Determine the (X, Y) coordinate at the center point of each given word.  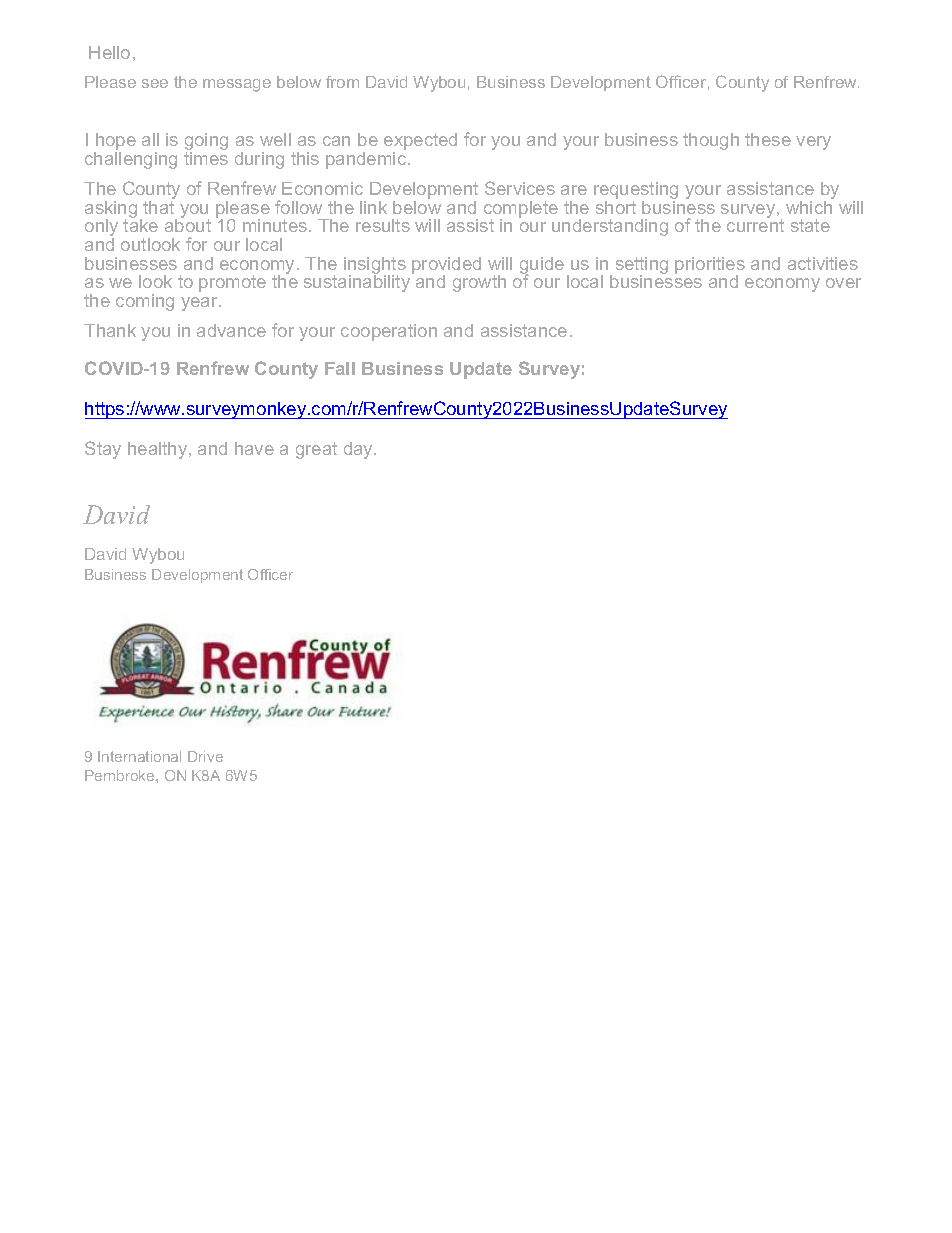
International (139, 756)
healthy (159, 450)
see (155, 83)
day (359, 450)
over (843, 283)
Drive (205, 756)
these (768, 139)
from (342, 82)
